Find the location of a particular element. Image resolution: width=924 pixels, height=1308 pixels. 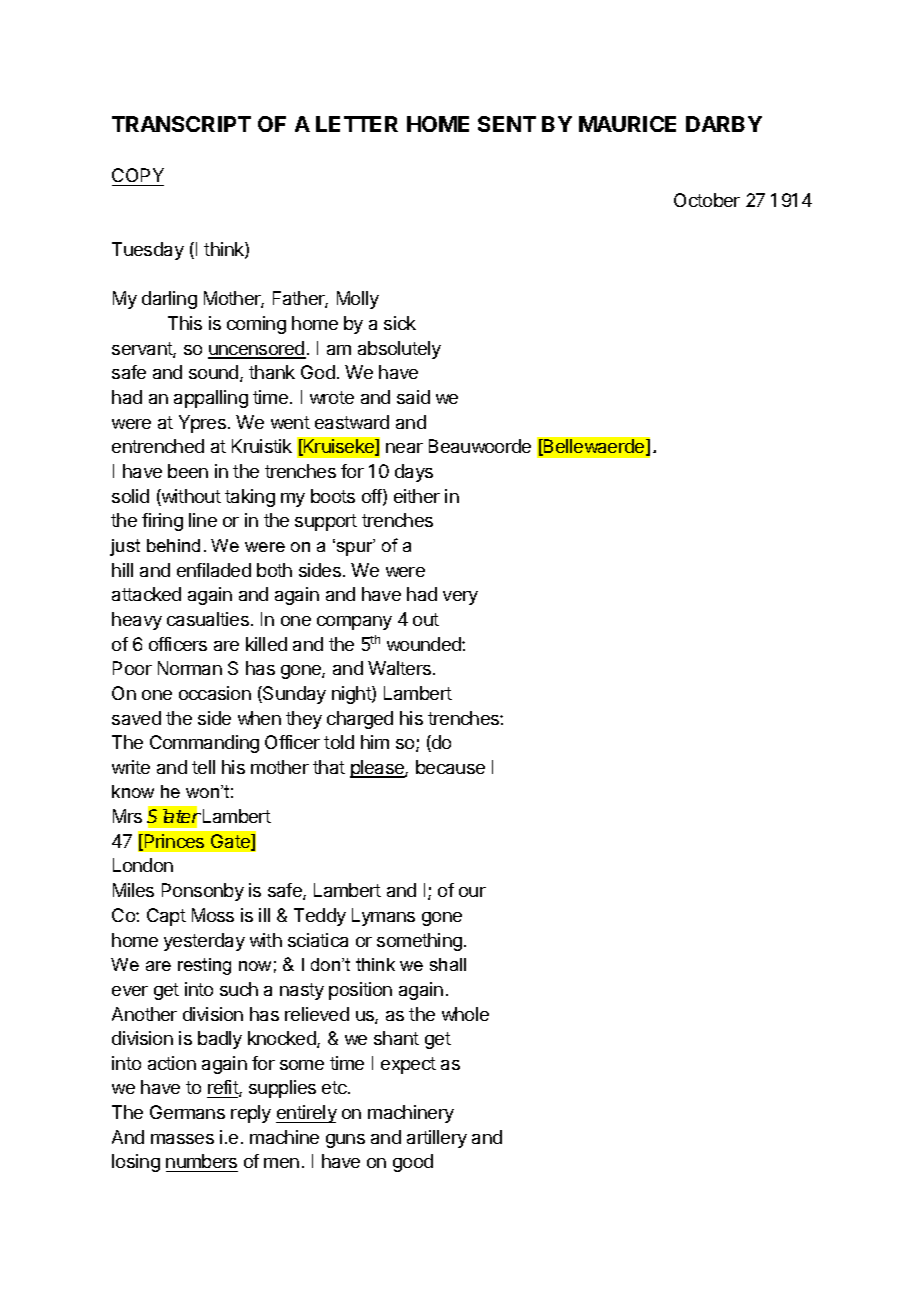

masses is located at coordinates (182, 1139).
